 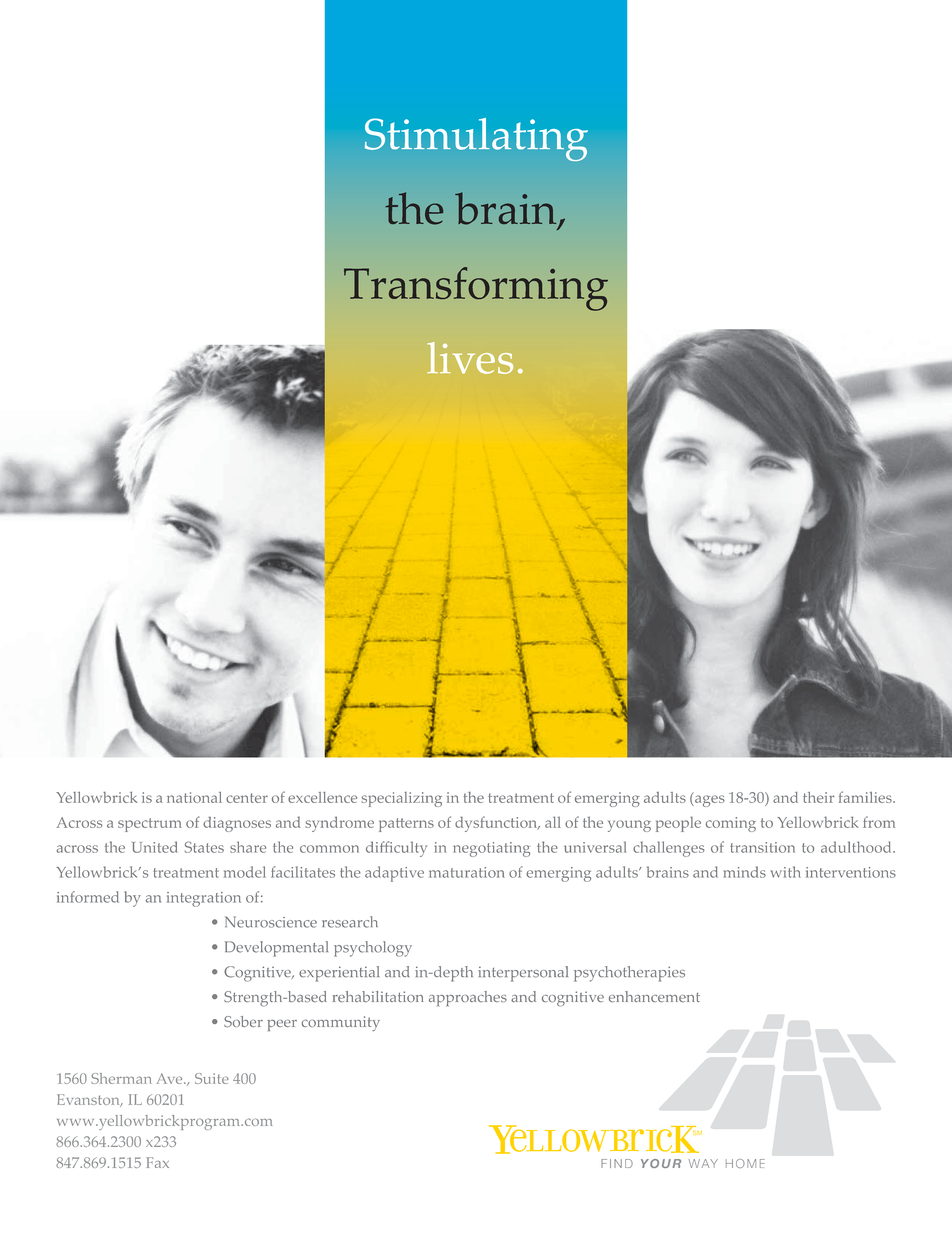 What do you see at coordinates (468, 998) in the screenshot?
I see `approaches` at bounding box center [468, 998].
